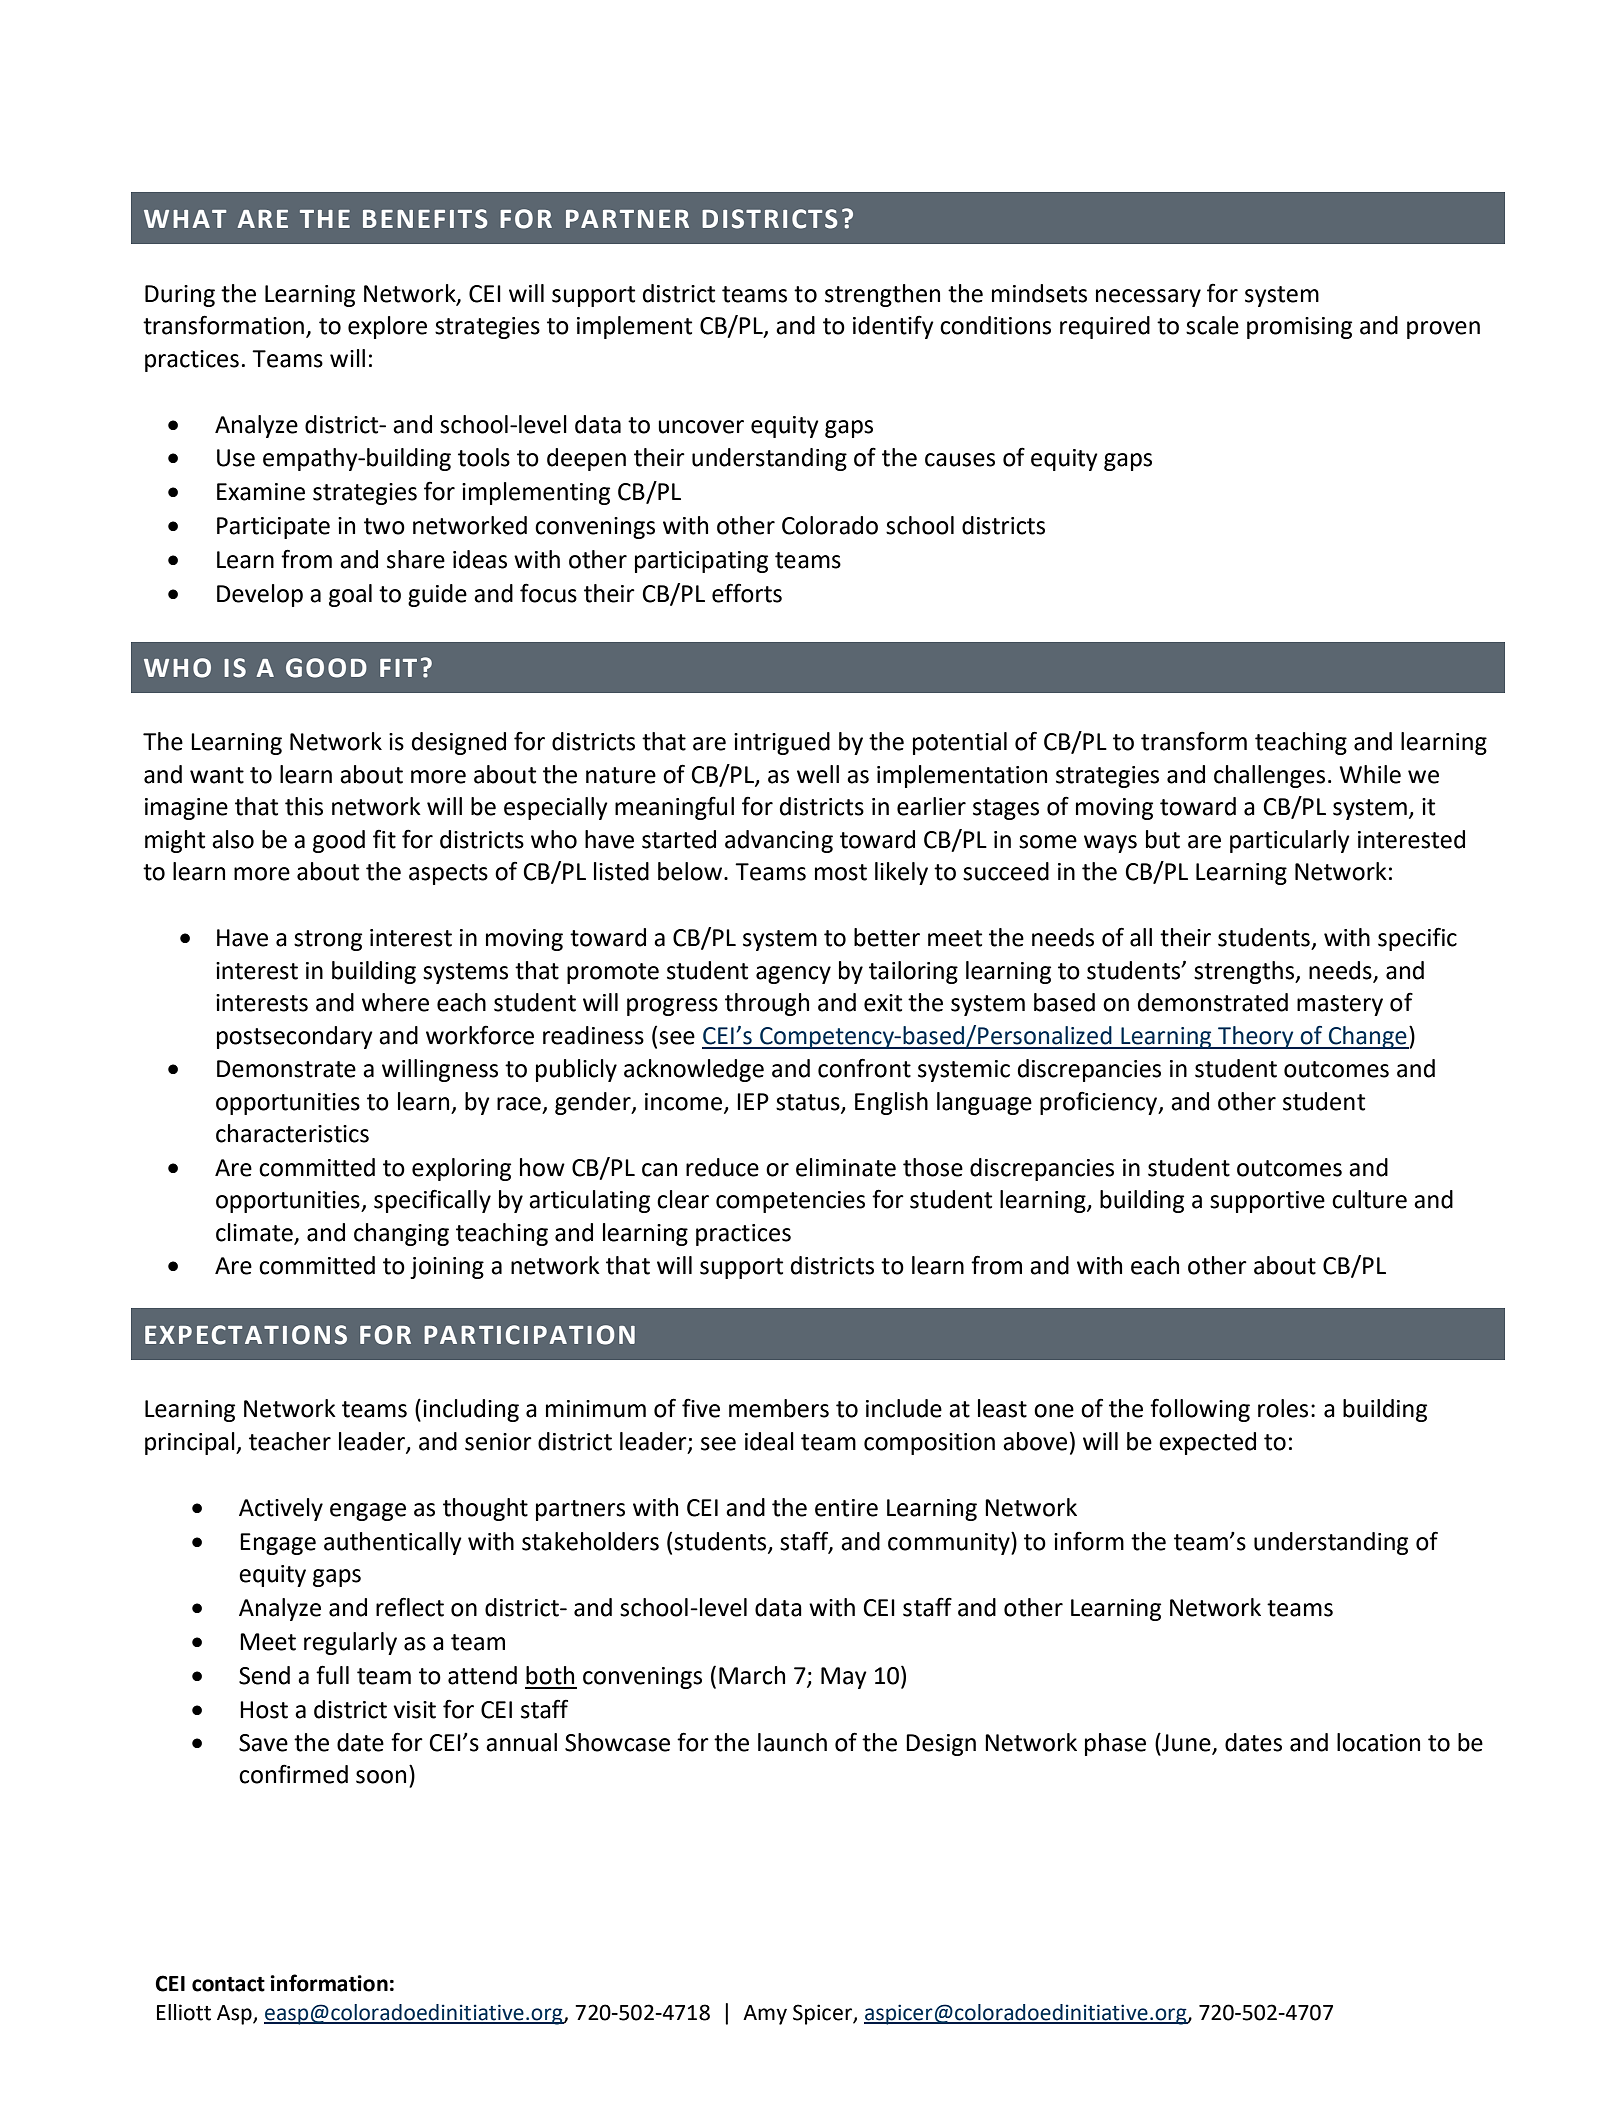  Describe the element at coordinates (1299, 328) in the screenshot. I see `promising` at that location.
